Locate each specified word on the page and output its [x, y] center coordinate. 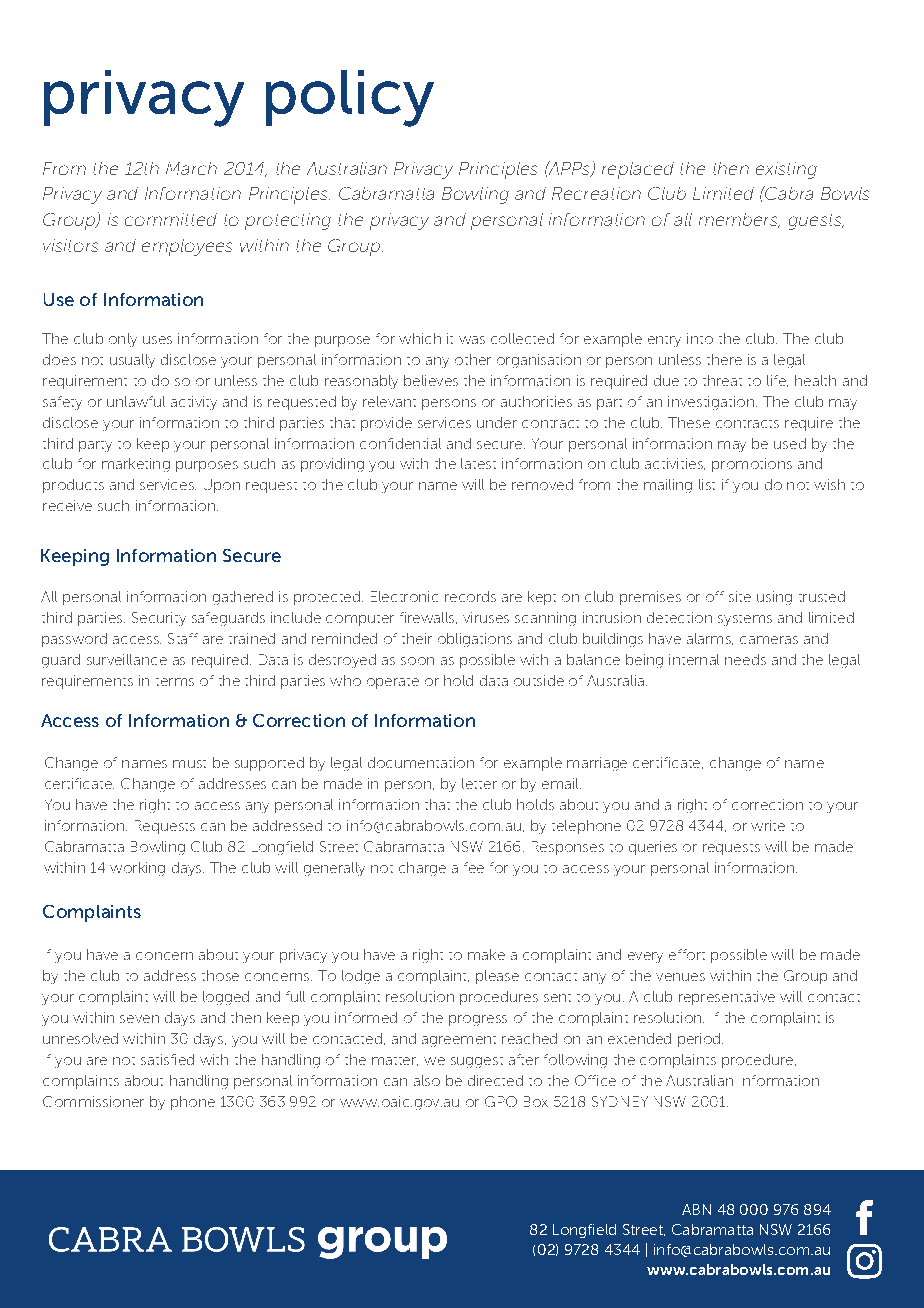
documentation [421, 762]
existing [786, 170]
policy [350, 98]
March [191, 168]
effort [687, 954]
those [220, 975]
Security [159, 619]
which [420, 338]
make [486, 954]
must [189, 764]
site [740, 596]
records [470, 596]
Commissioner [93, 1101]
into [700, 338]
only [123, 340]
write [768, 825]
